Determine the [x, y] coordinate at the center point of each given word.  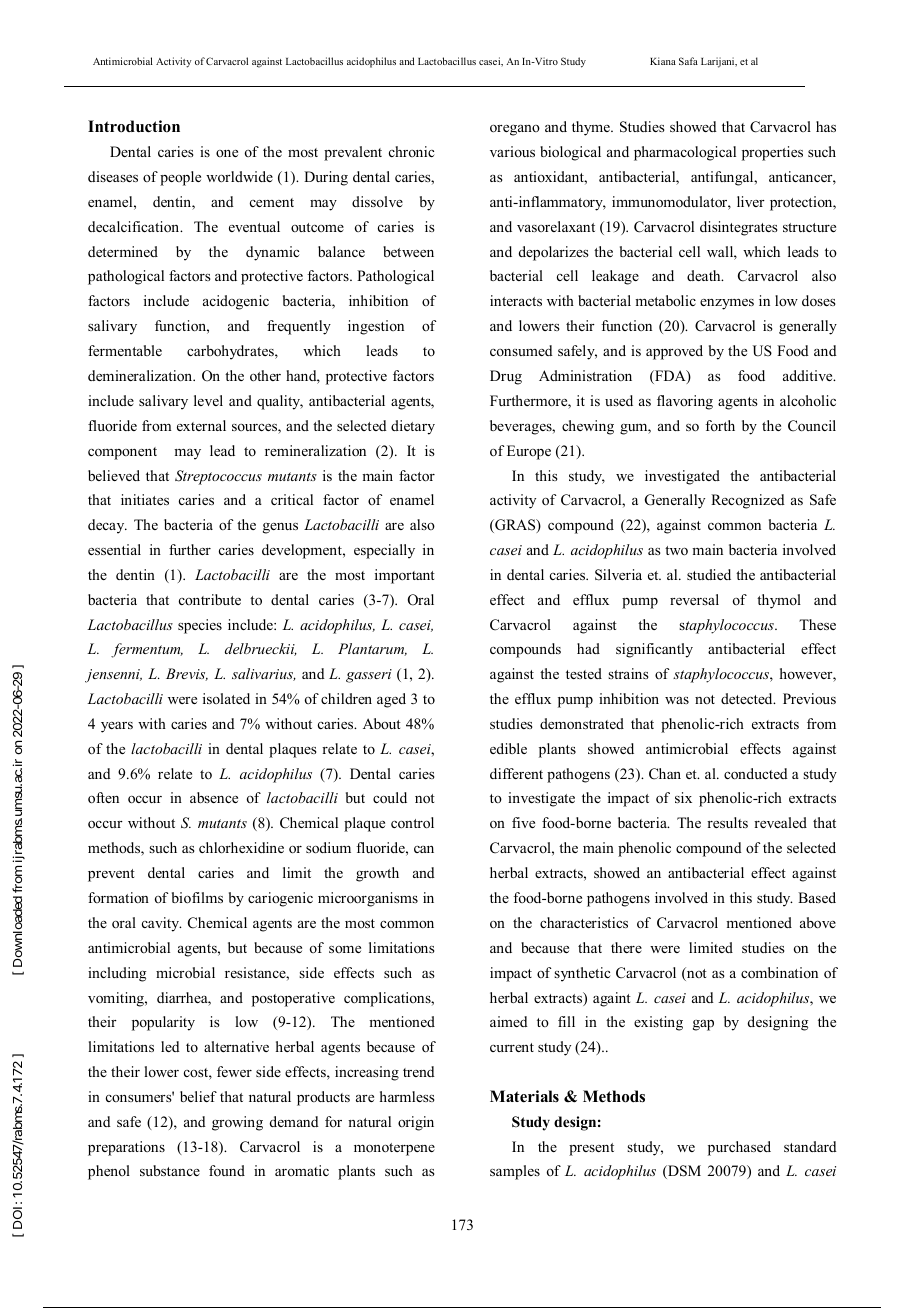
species [200, 626]
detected [748, 698]
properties [772, 153]
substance [170, 1170]
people [180, 178]
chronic [412, 151]
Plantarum [372, 649]
